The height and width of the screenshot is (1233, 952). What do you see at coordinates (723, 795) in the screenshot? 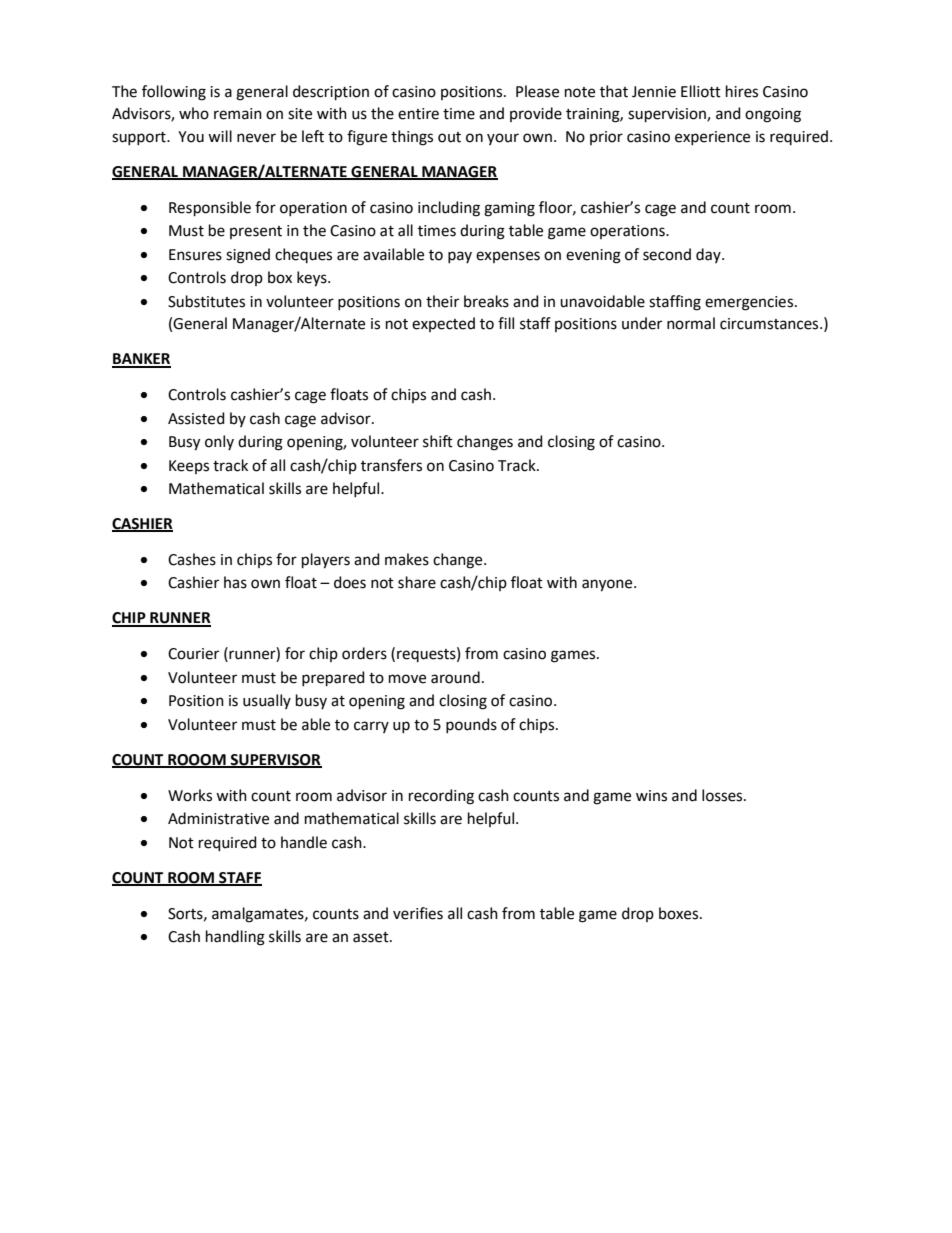
I see `losses` at bounding box center [723, 795].
